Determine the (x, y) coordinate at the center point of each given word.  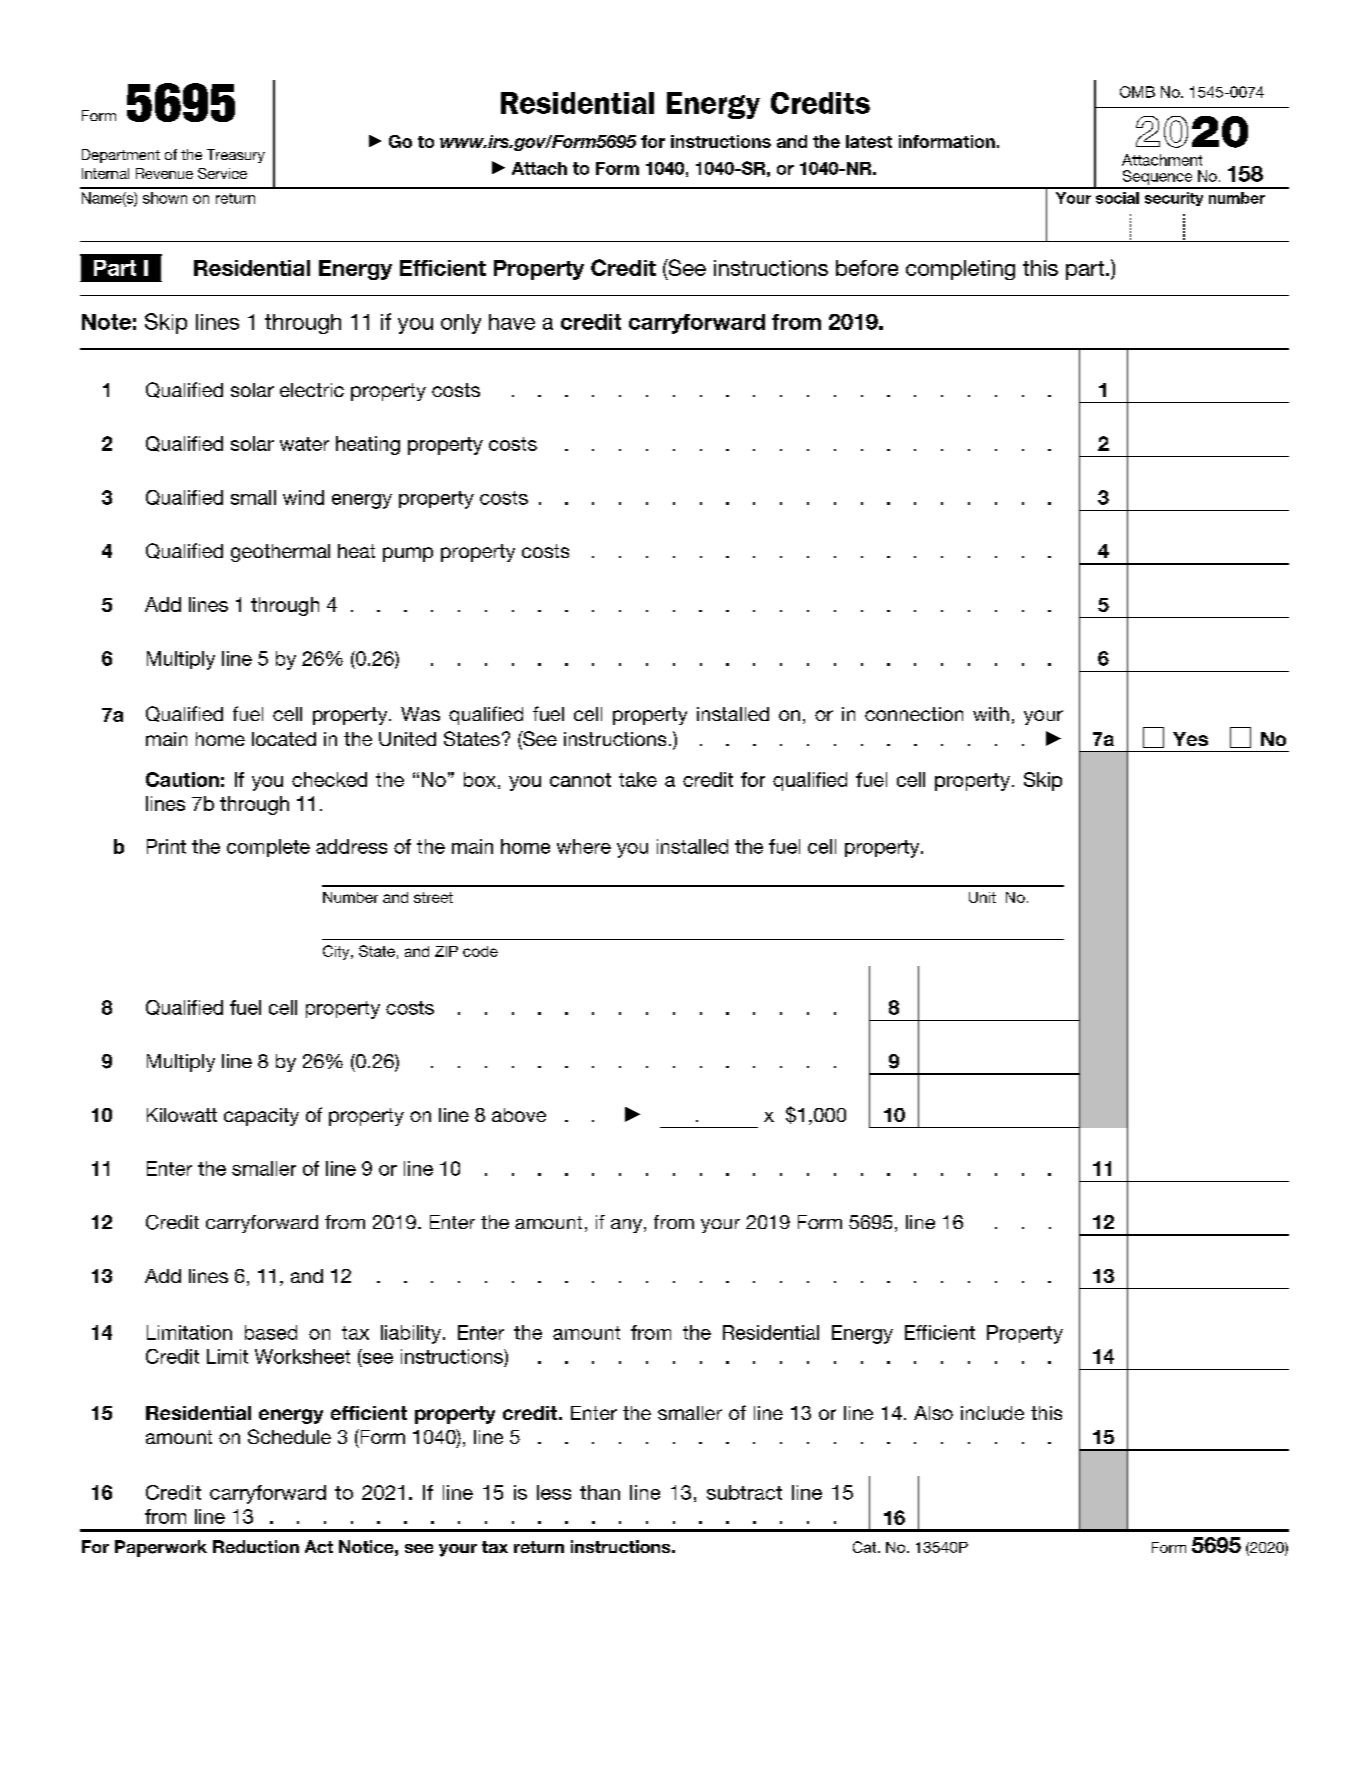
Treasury (236, 156)
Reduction (256, 1546)
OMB (1137, 92)
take (638, 779)
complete (268, 848)
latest (869, 141)
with (991, 714)
